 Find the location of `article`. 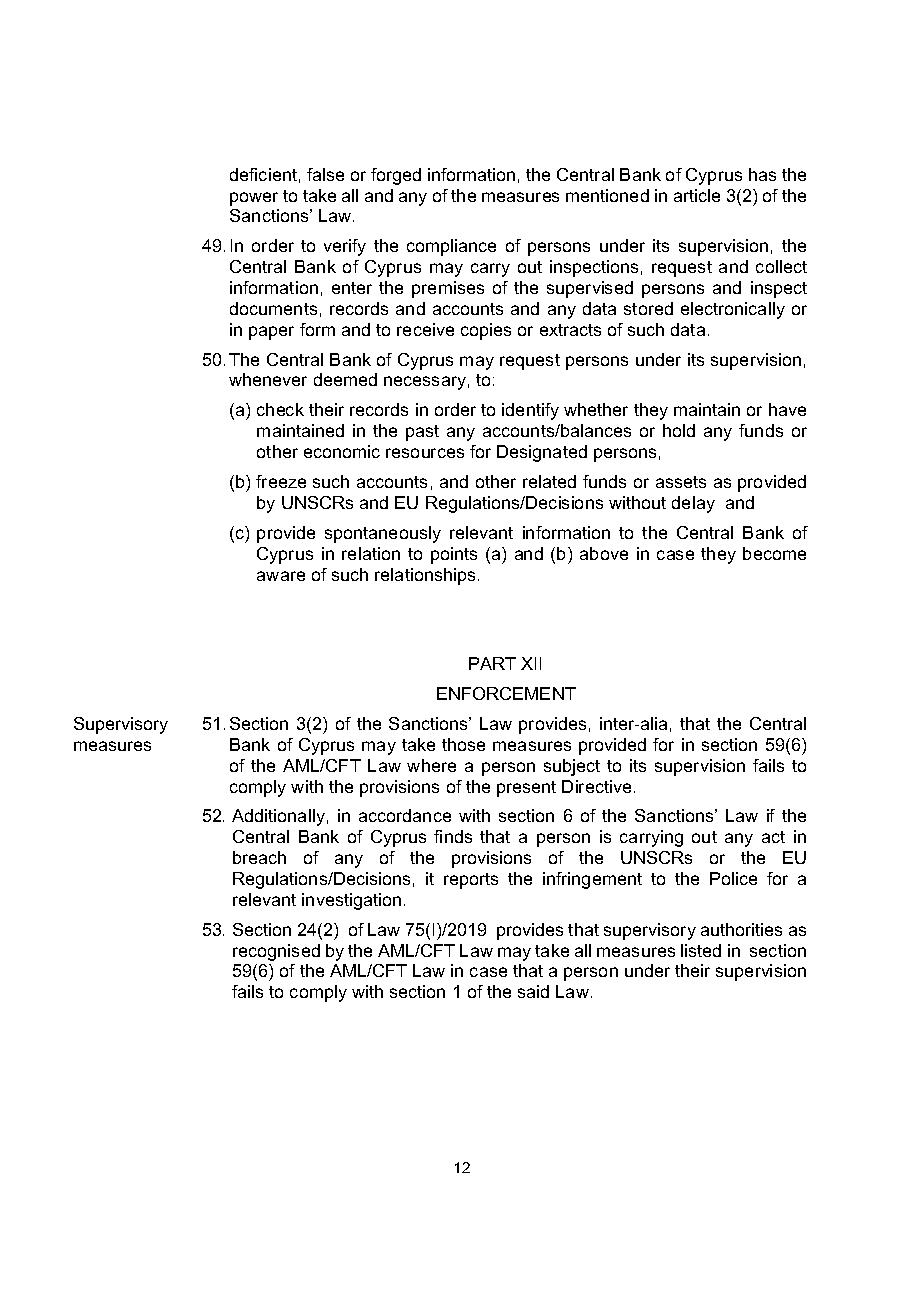

article is located at coordinates (697, 195).
